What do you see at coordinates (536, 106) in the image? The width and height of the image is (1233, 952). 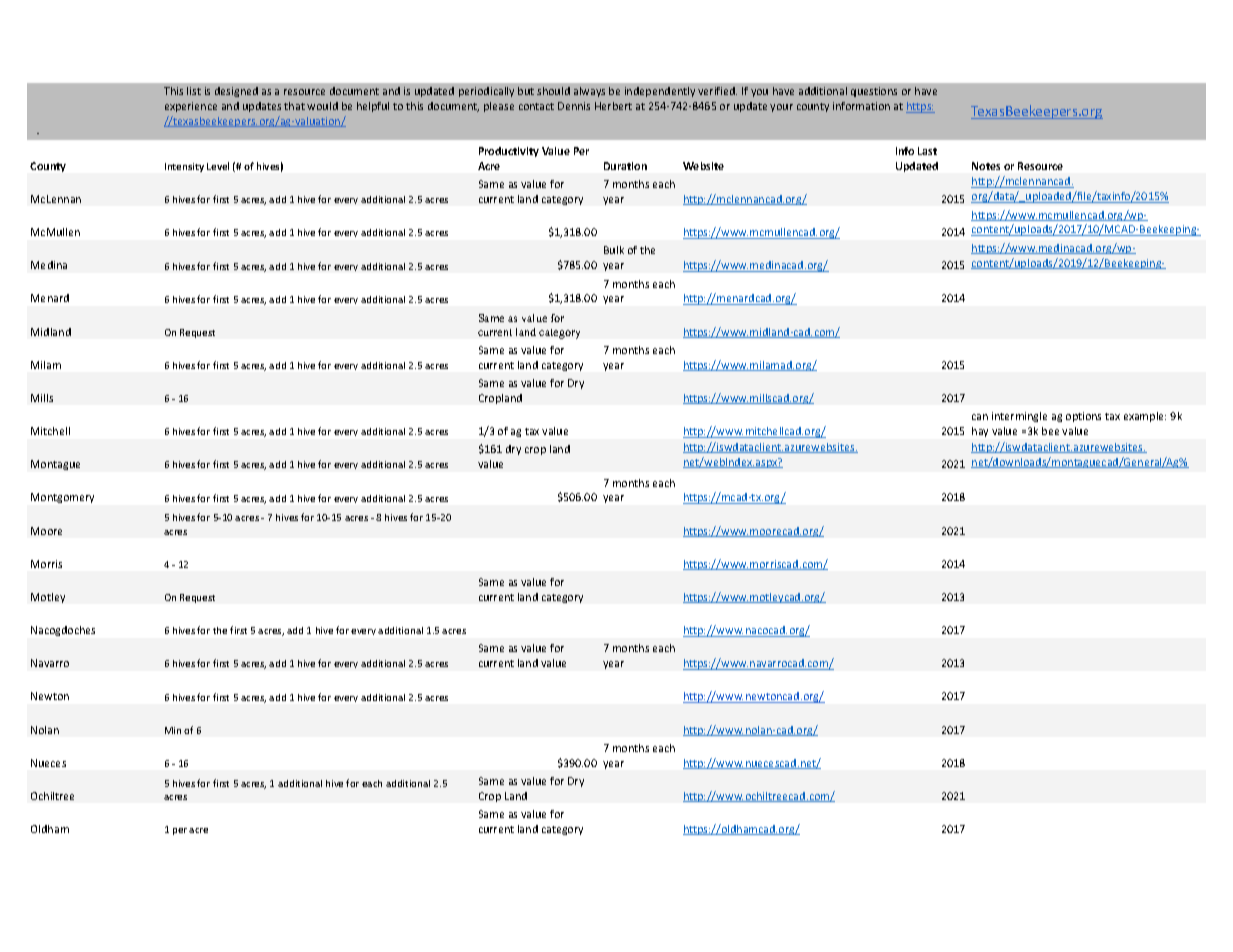 I see `contact` at bounding box center [536, 106].
